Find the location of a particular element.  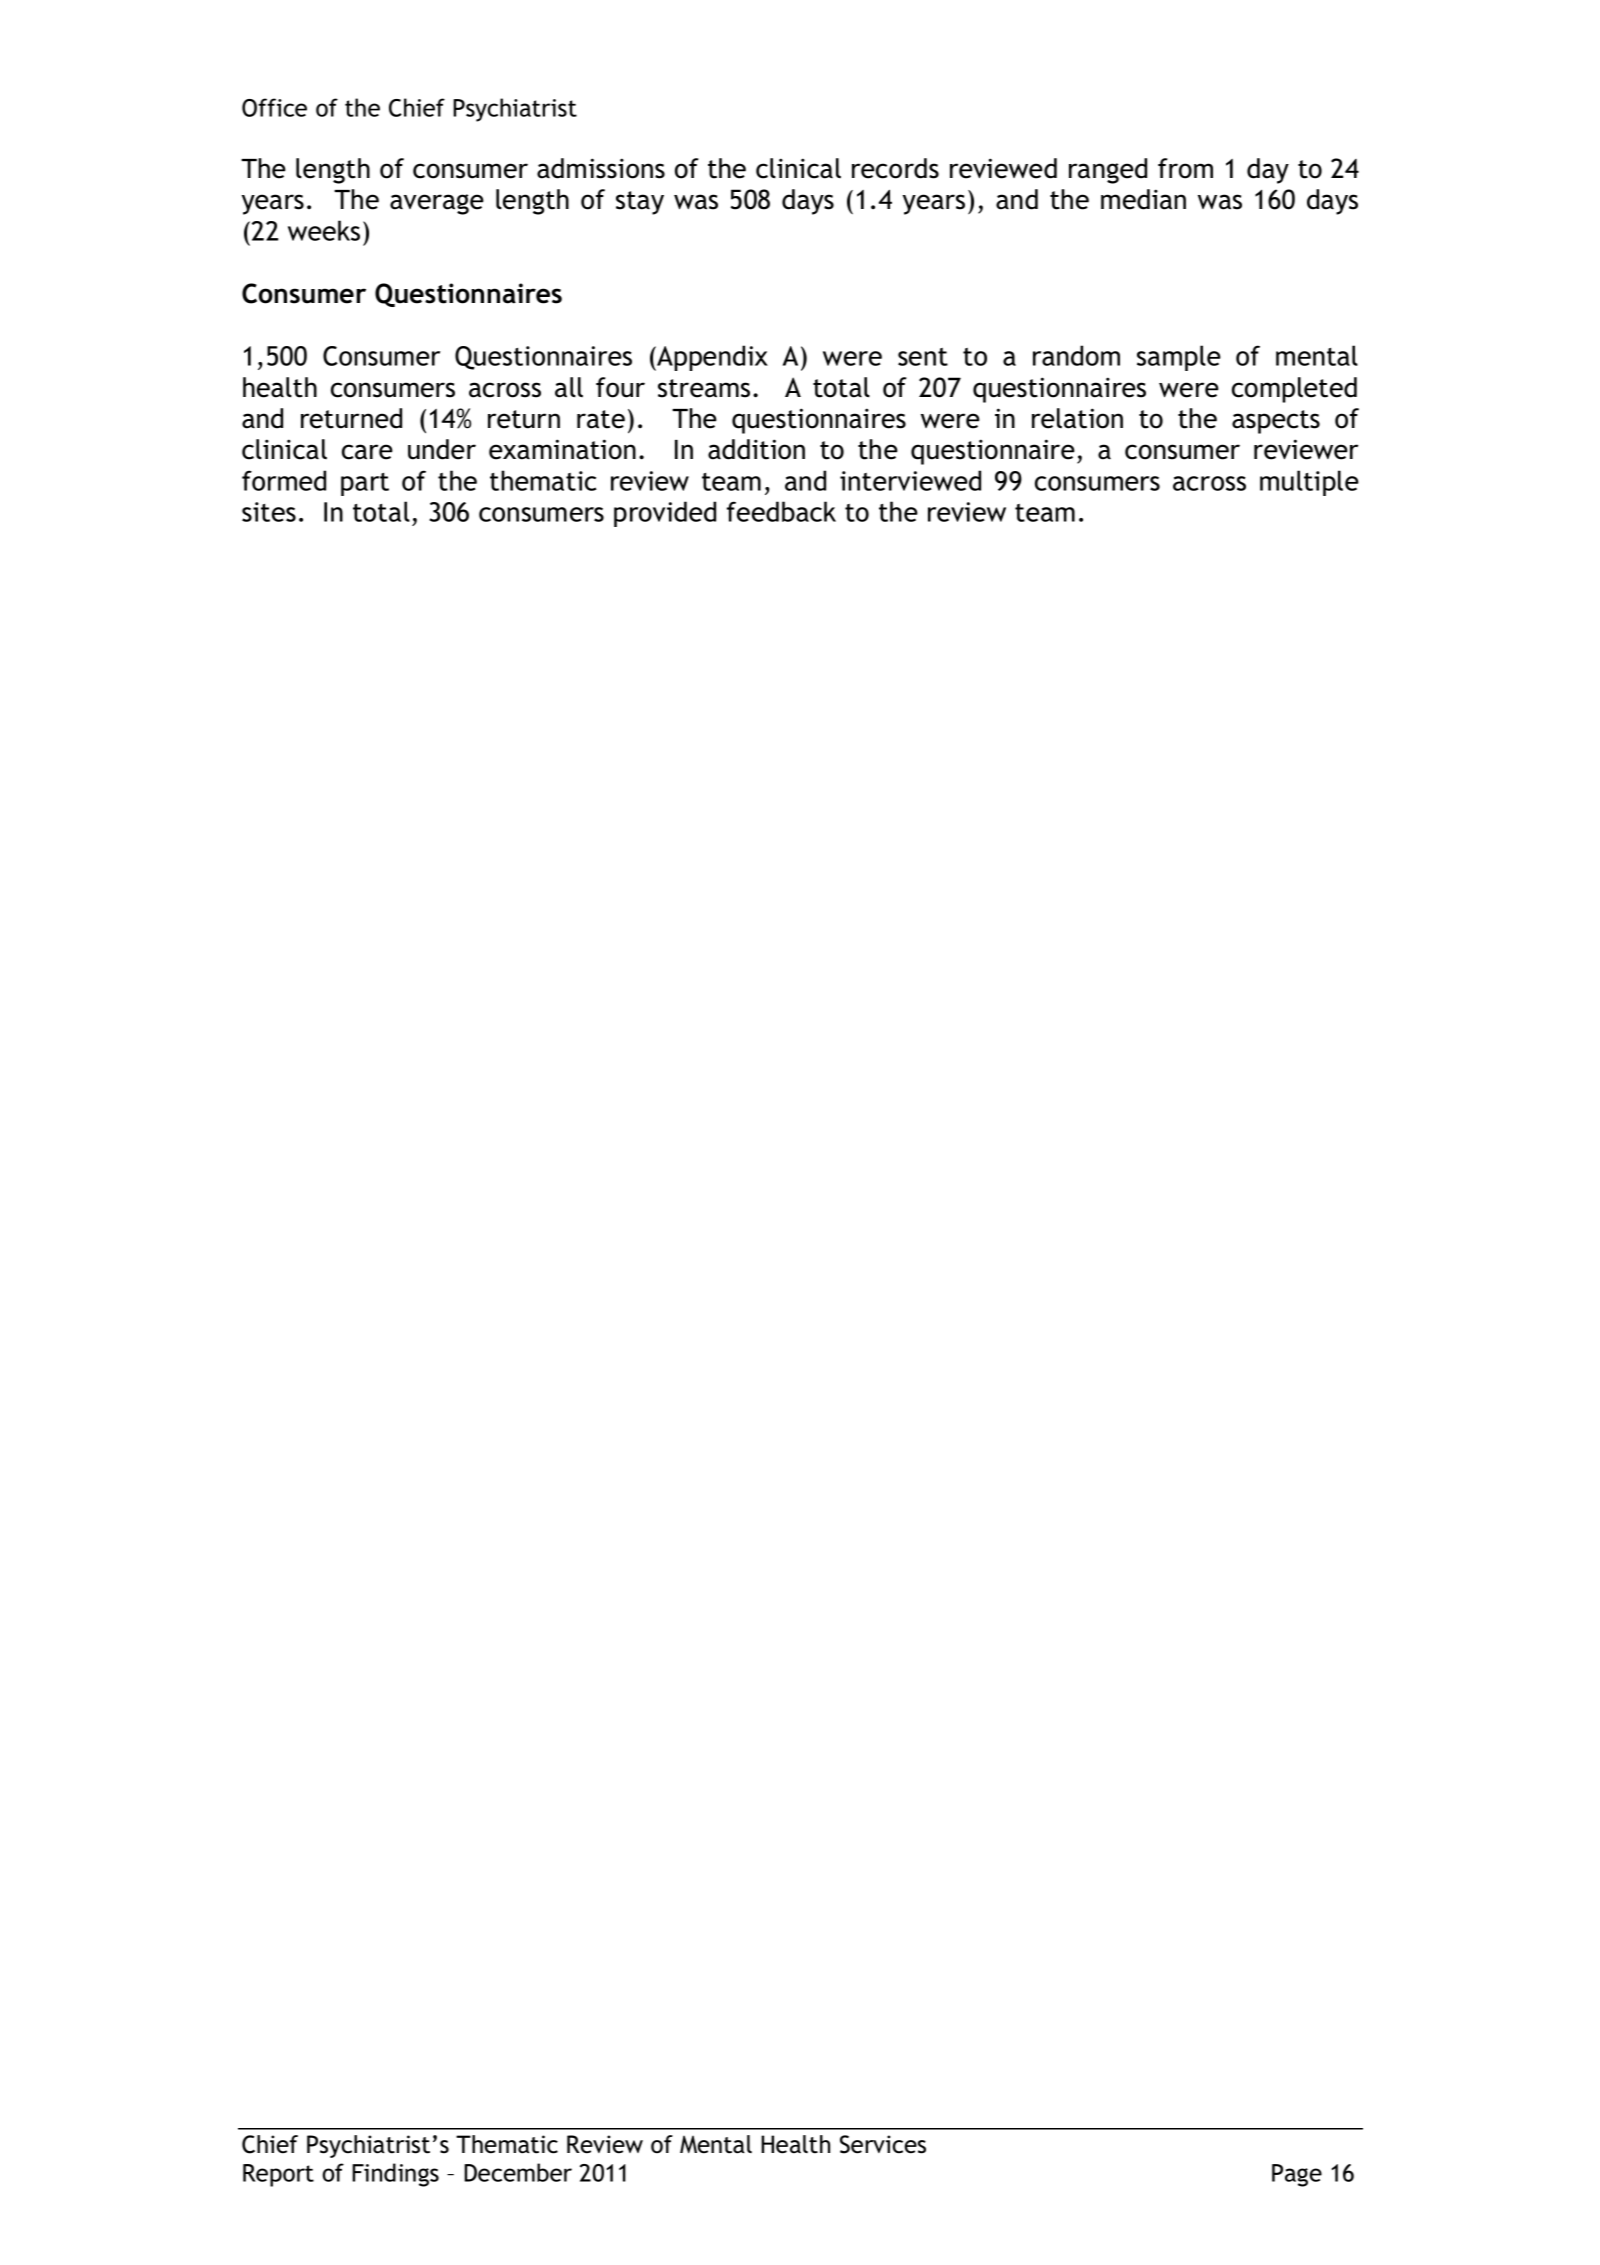

sites is located at coordinates (269, 512).
